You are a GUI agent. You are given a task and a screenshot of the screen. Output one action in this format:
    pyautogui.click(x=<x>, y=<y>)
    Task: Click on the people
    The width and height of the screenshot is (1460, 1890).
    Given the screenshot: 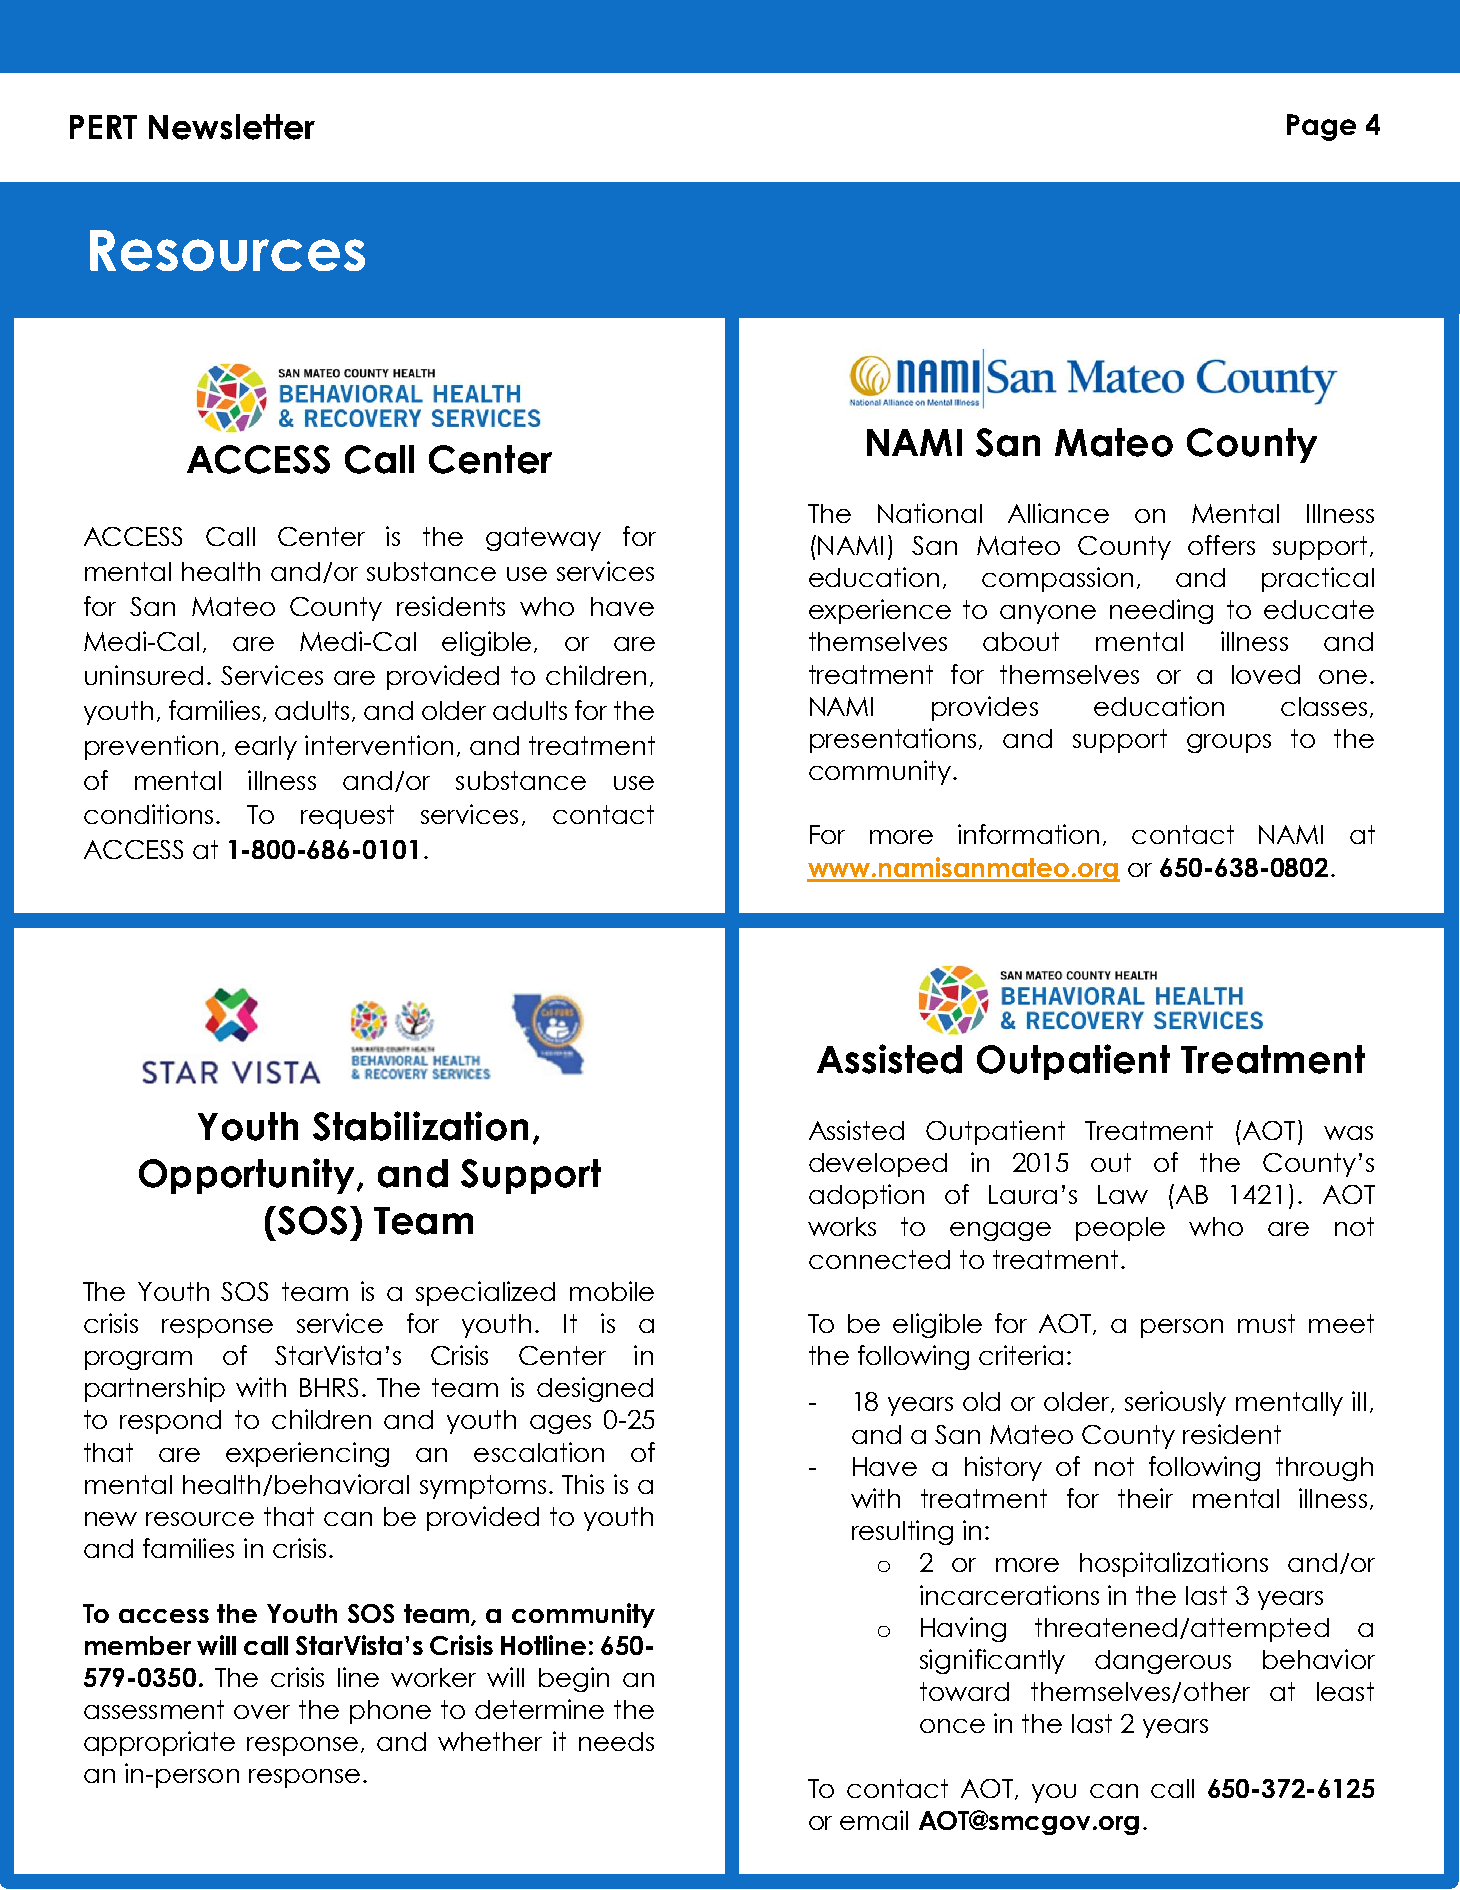 What is the action you would take?
    pyautogui.click(x=1120, y=1229)
